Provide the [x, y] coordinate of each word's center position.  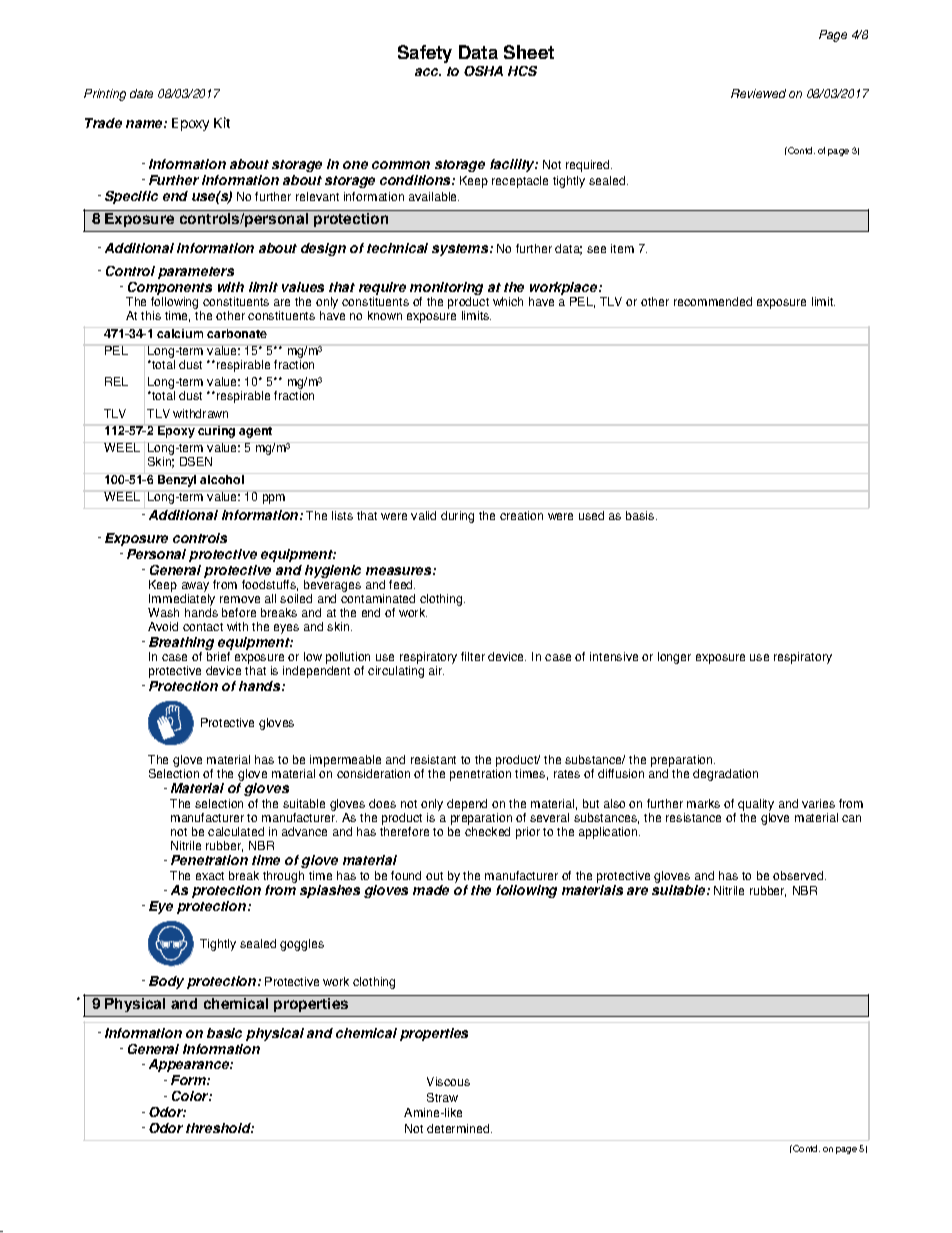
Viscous [448, 1081]
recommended [713, 301]
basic [224, 1033]
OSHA [483, 71]
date [141, 93]
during [457, 517]
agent [255, 432]
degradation [725, 775]
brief [218, 656]
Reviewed [758, 93]
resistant [433, 759]
